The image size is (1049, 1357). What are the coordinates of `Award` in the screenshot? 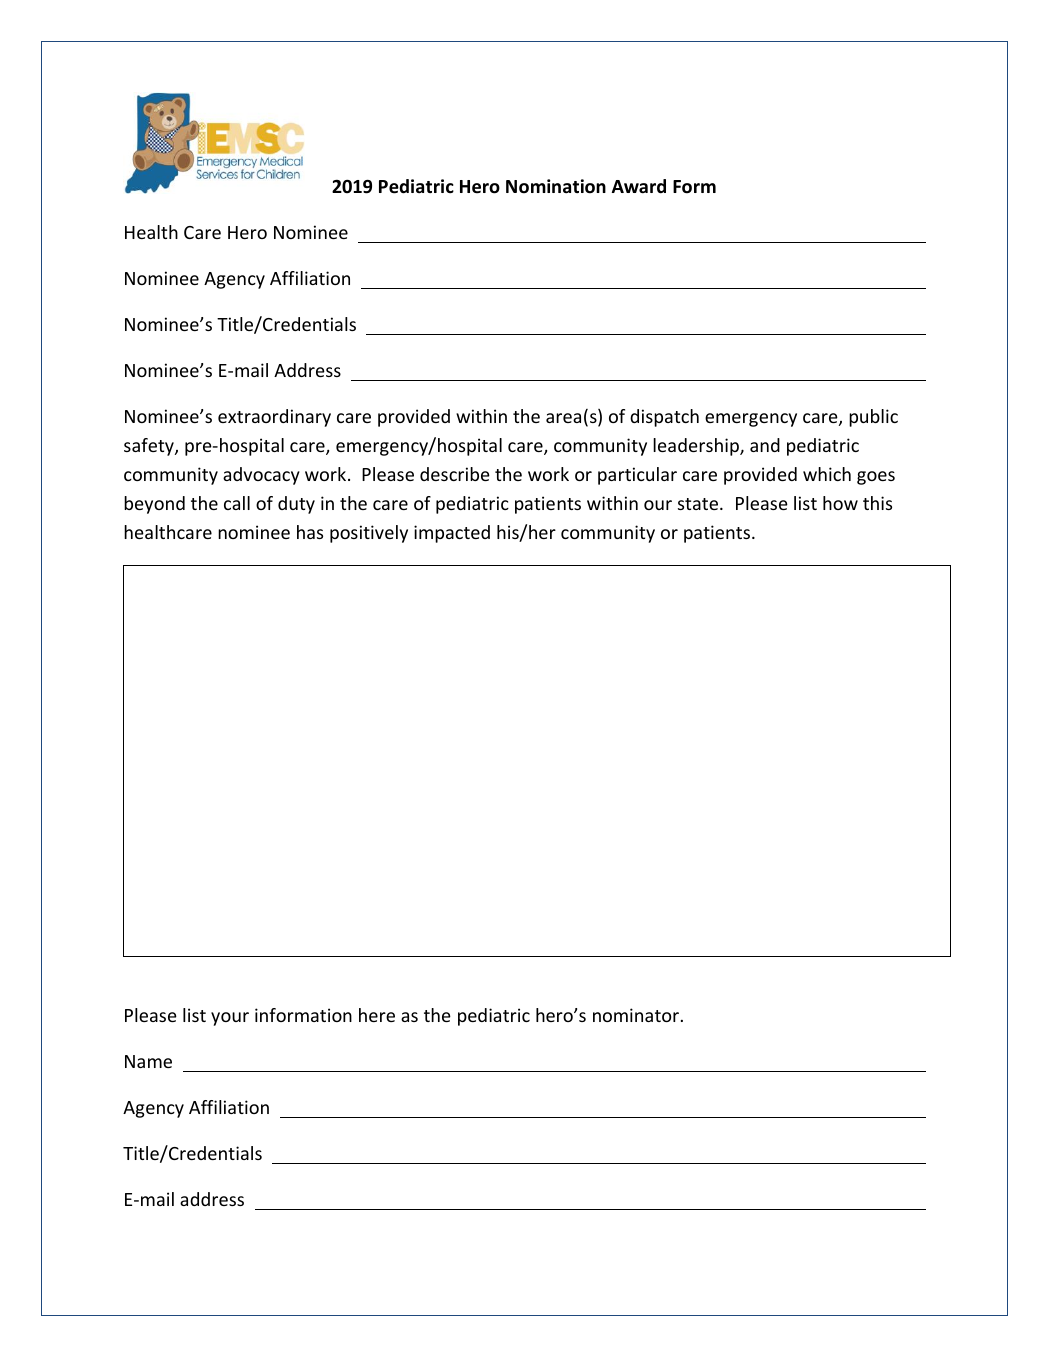 It's located at (639, 186).
